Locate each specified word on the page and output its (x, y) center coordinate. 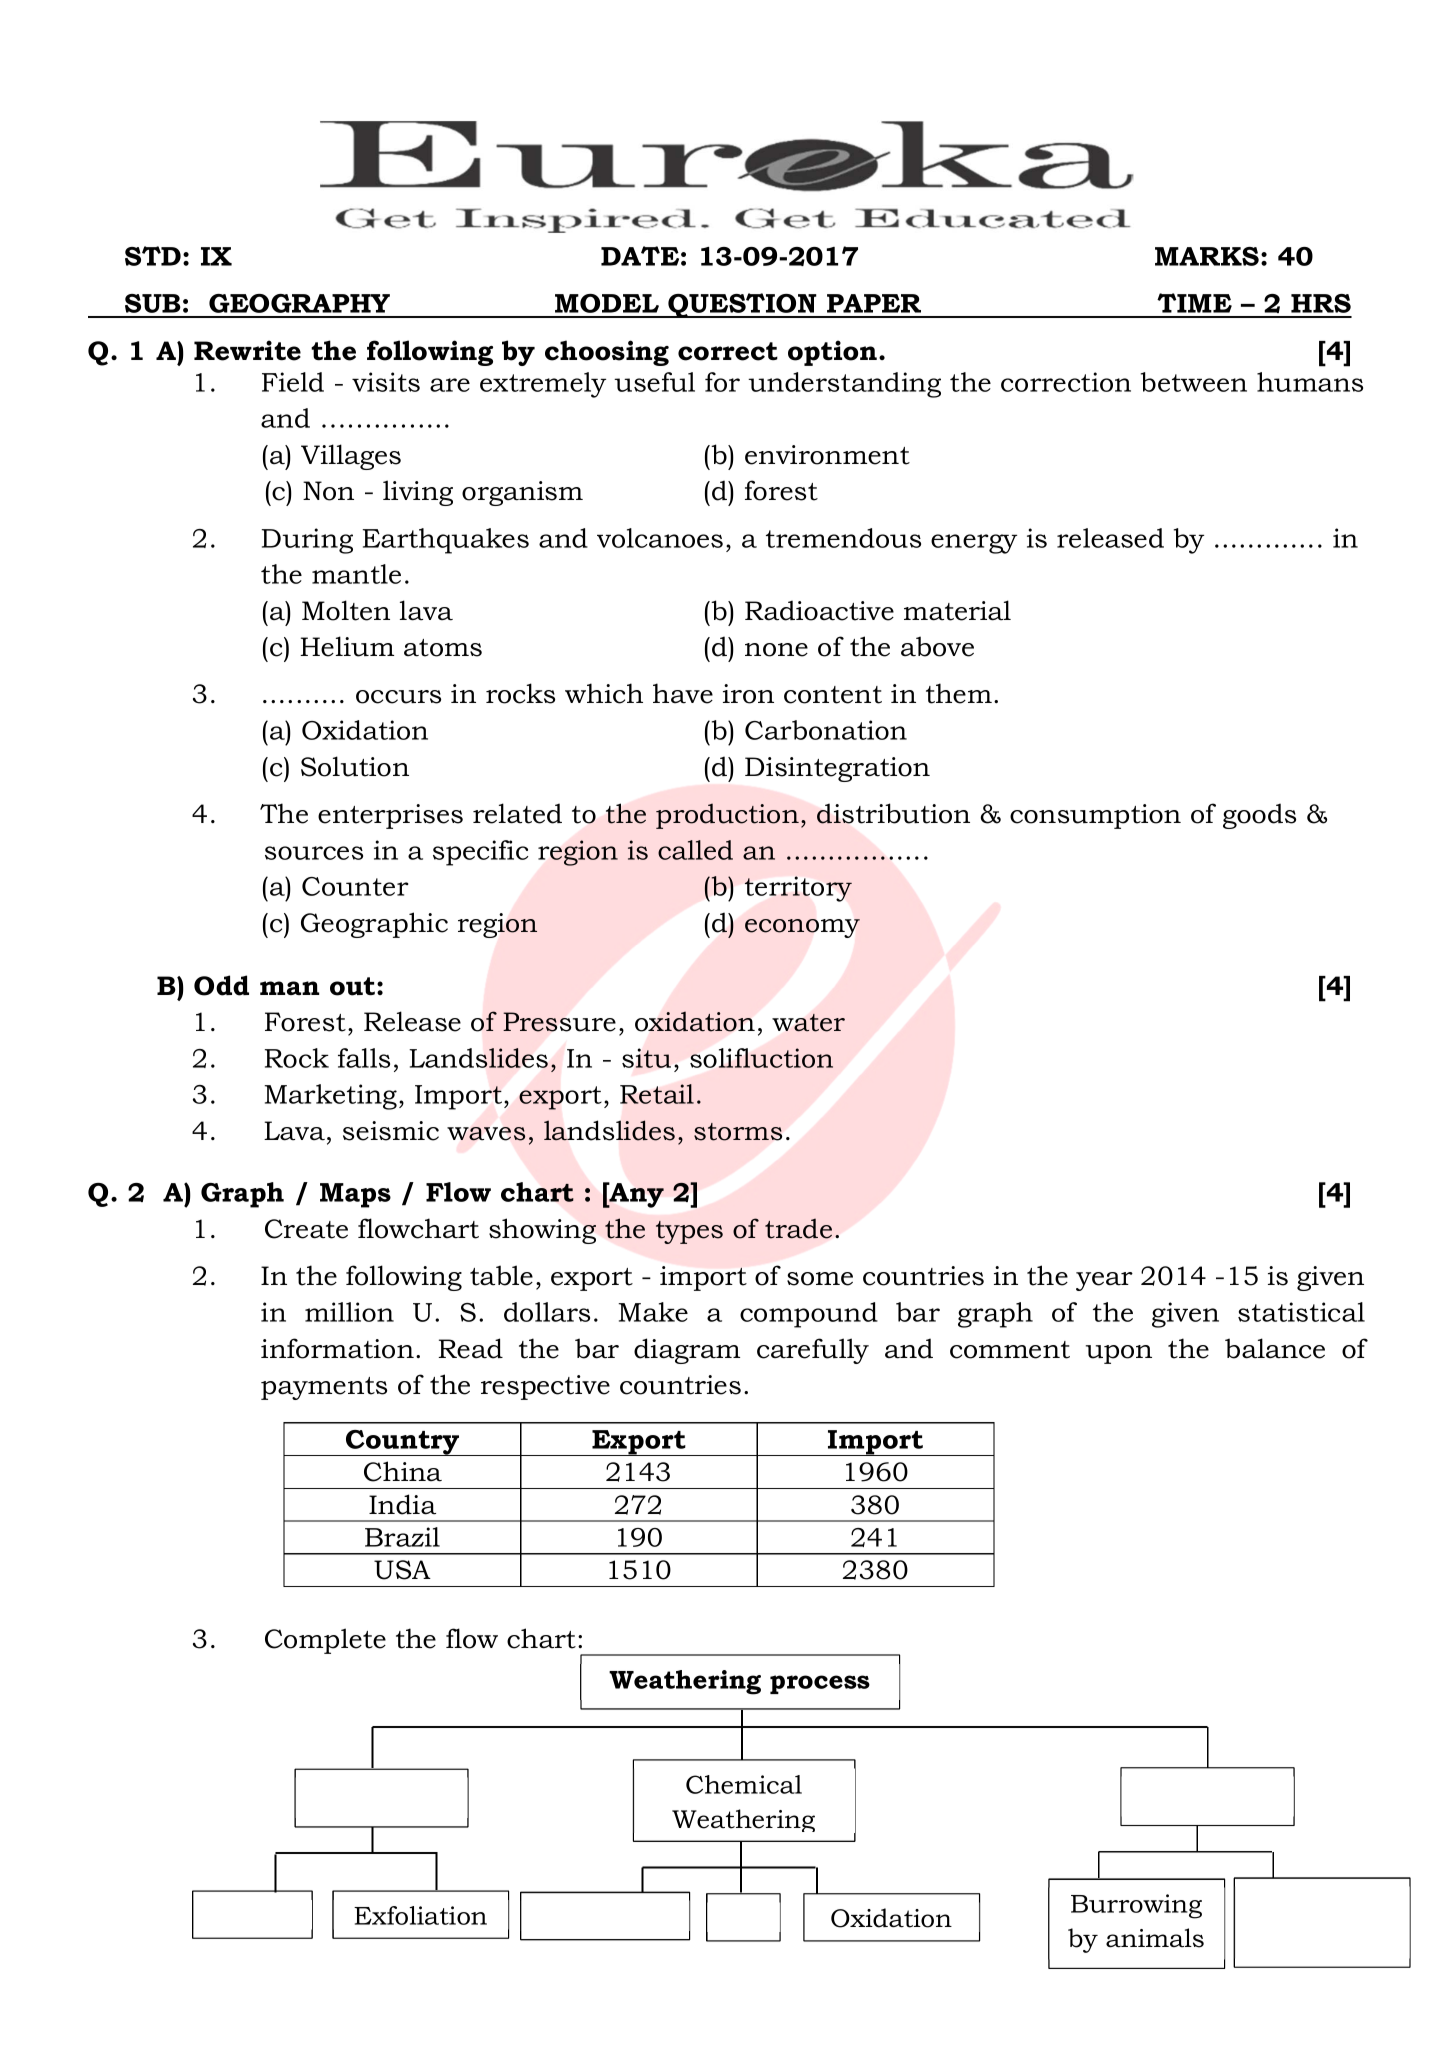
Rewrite (247, 350)
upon (1119, 1354)
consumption (1095, 816)
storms (738, 1132)
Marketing (332, 1097)
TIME (1194, 303)
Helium (347, 646)
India (402, 1504)
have (683, 693)
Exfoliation (420, 1915)
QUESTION (742, 305)
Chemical (744, 1784)
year (1104, 1281)
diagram (687, 1351)
